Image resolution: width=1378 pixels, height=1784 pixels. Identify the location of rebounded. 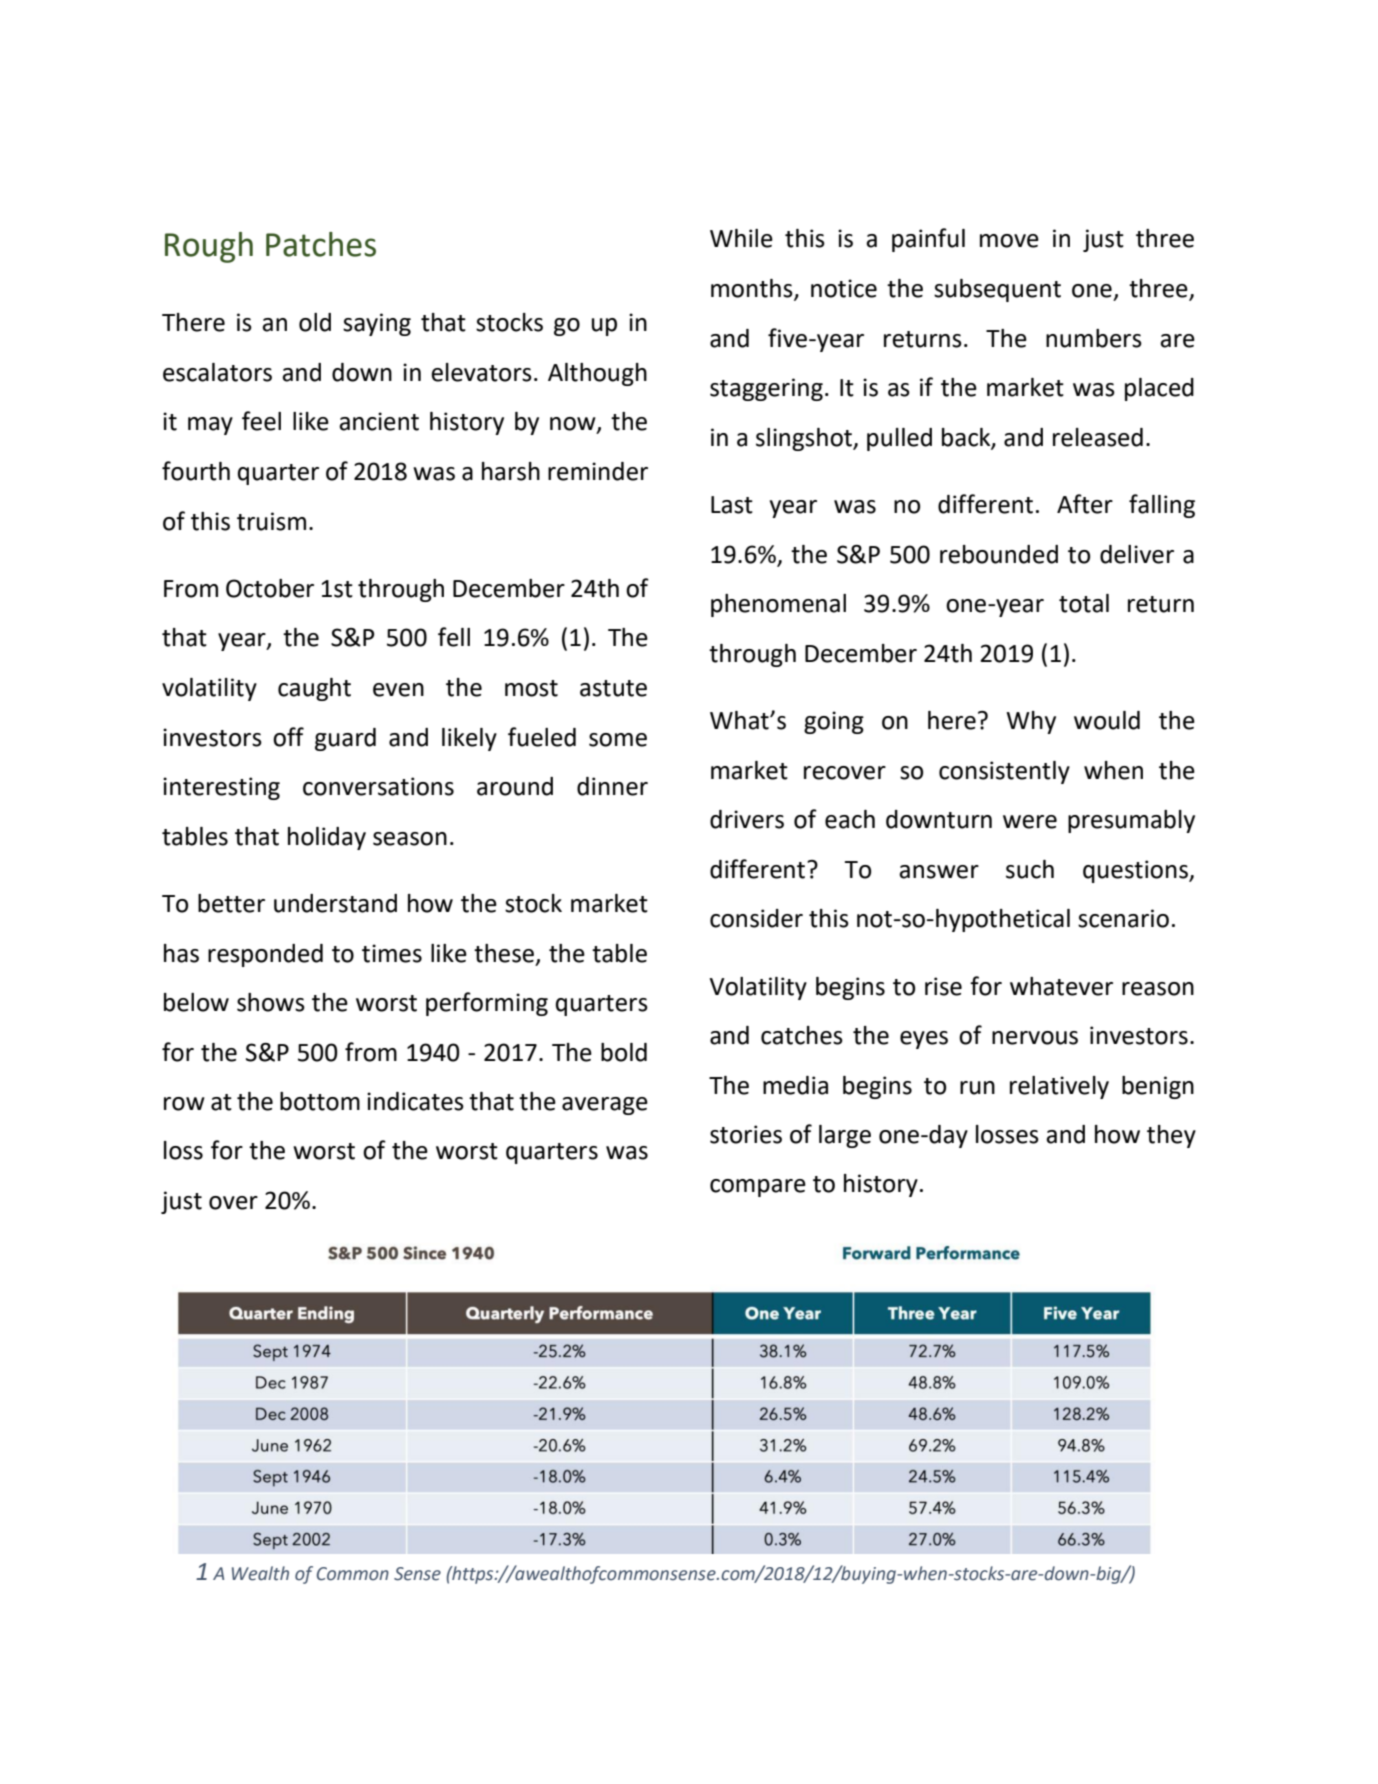
(999, 554).
